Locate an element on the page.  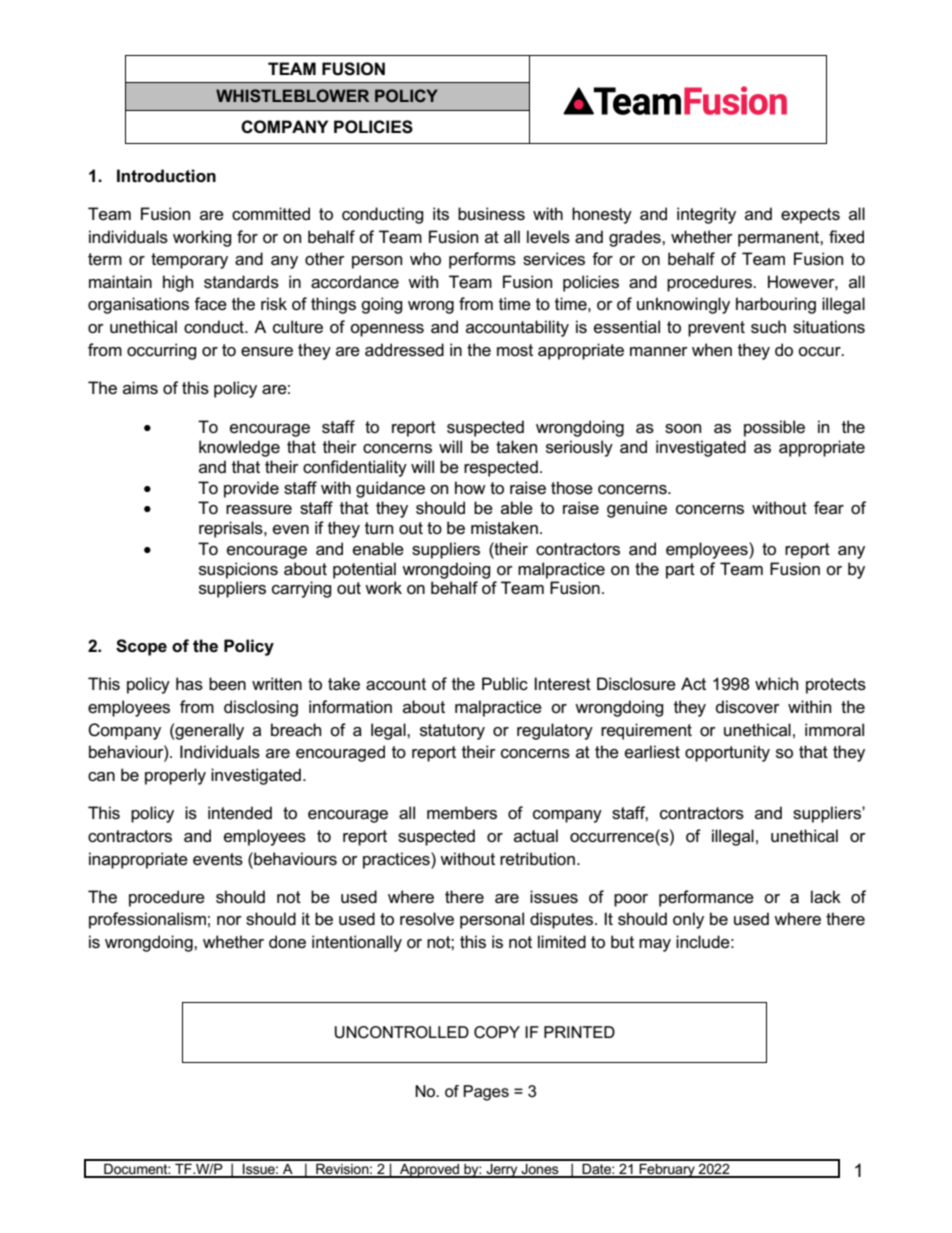
PRINTED is located at coordinates (579, 1032).
